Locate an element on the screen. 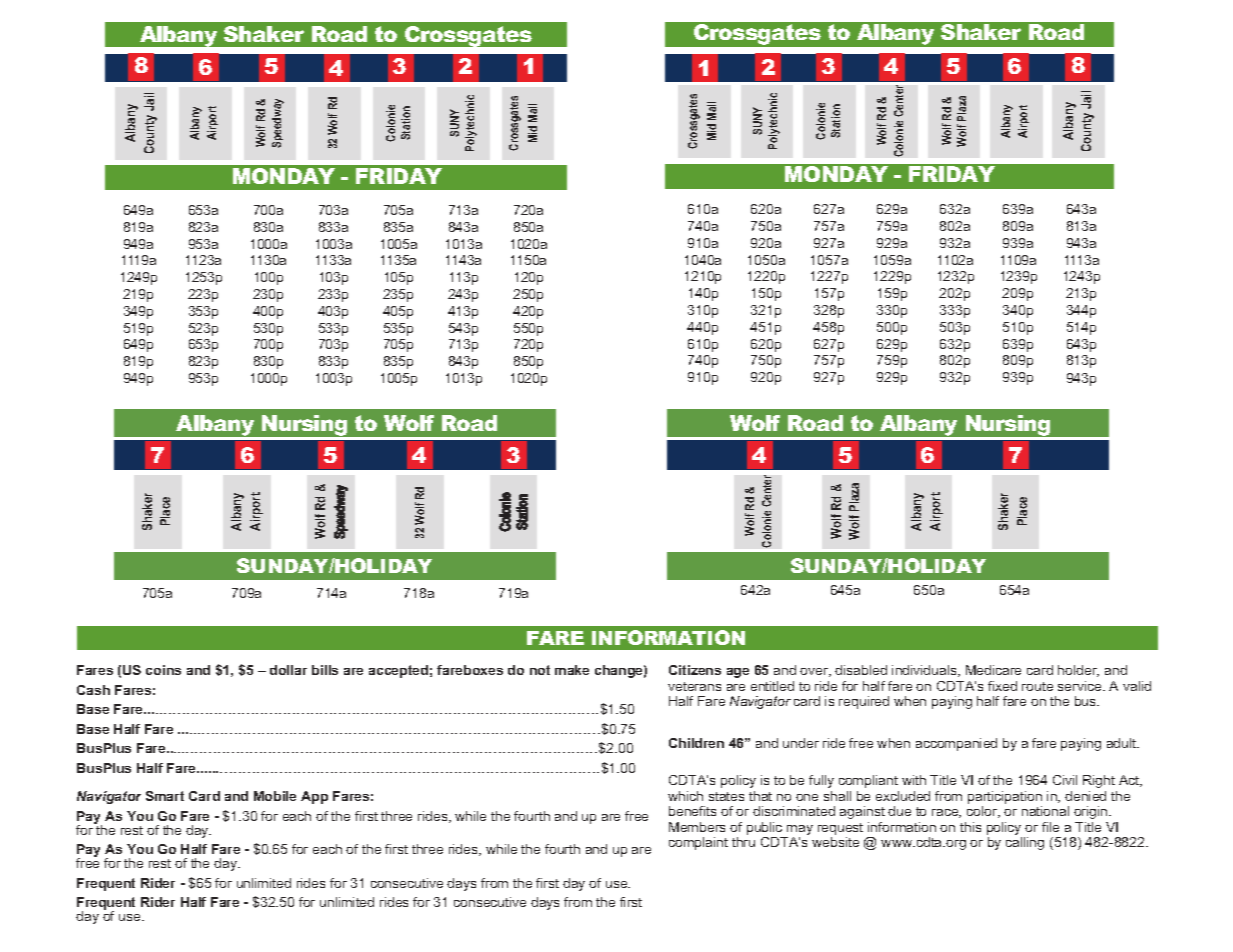 This screenshot has height=952, width=1233. Civil is located at coordinates (1065, 780).
